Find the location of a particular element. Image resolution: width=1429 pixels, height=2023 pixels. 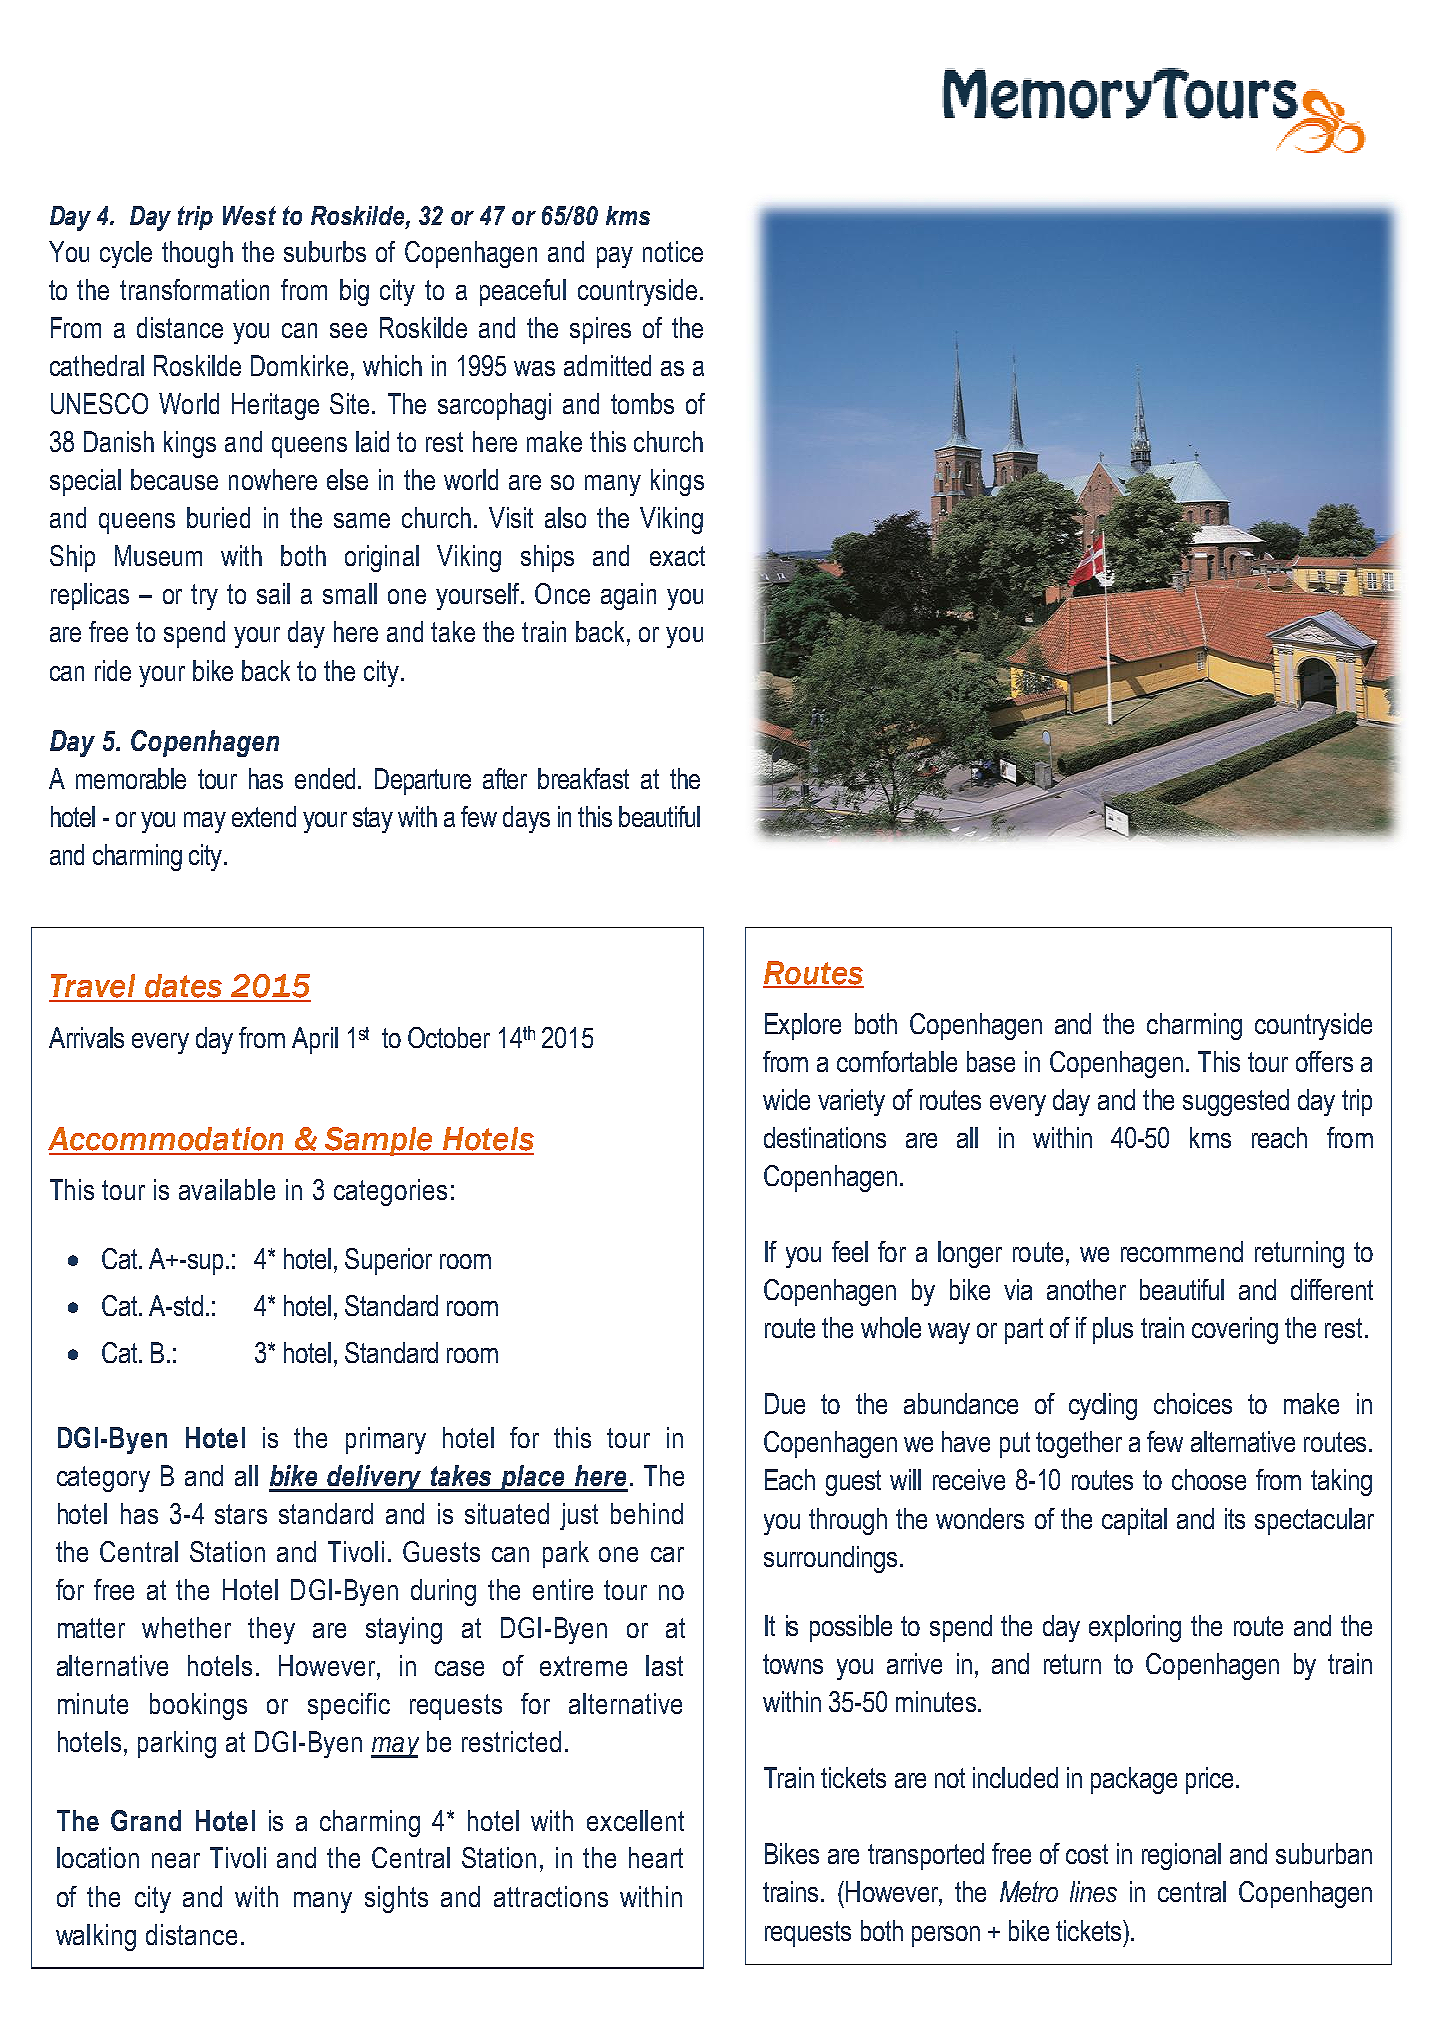

April is located at coordinates (315, 1040).
